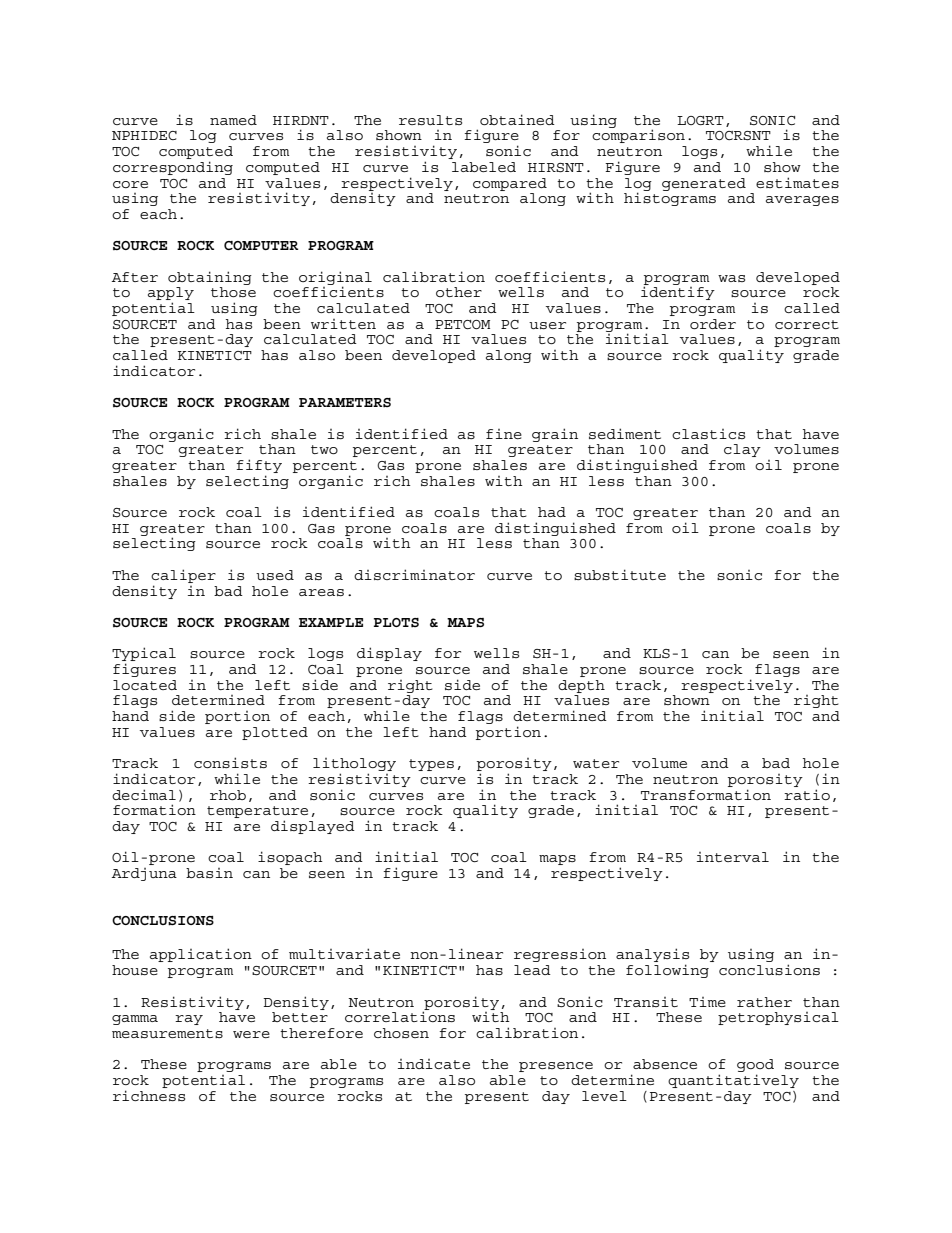 This screenshot has height=1233, width=952. Describe the element at coordinates (431, 765) in the screenshot. I see `types` at that location.
